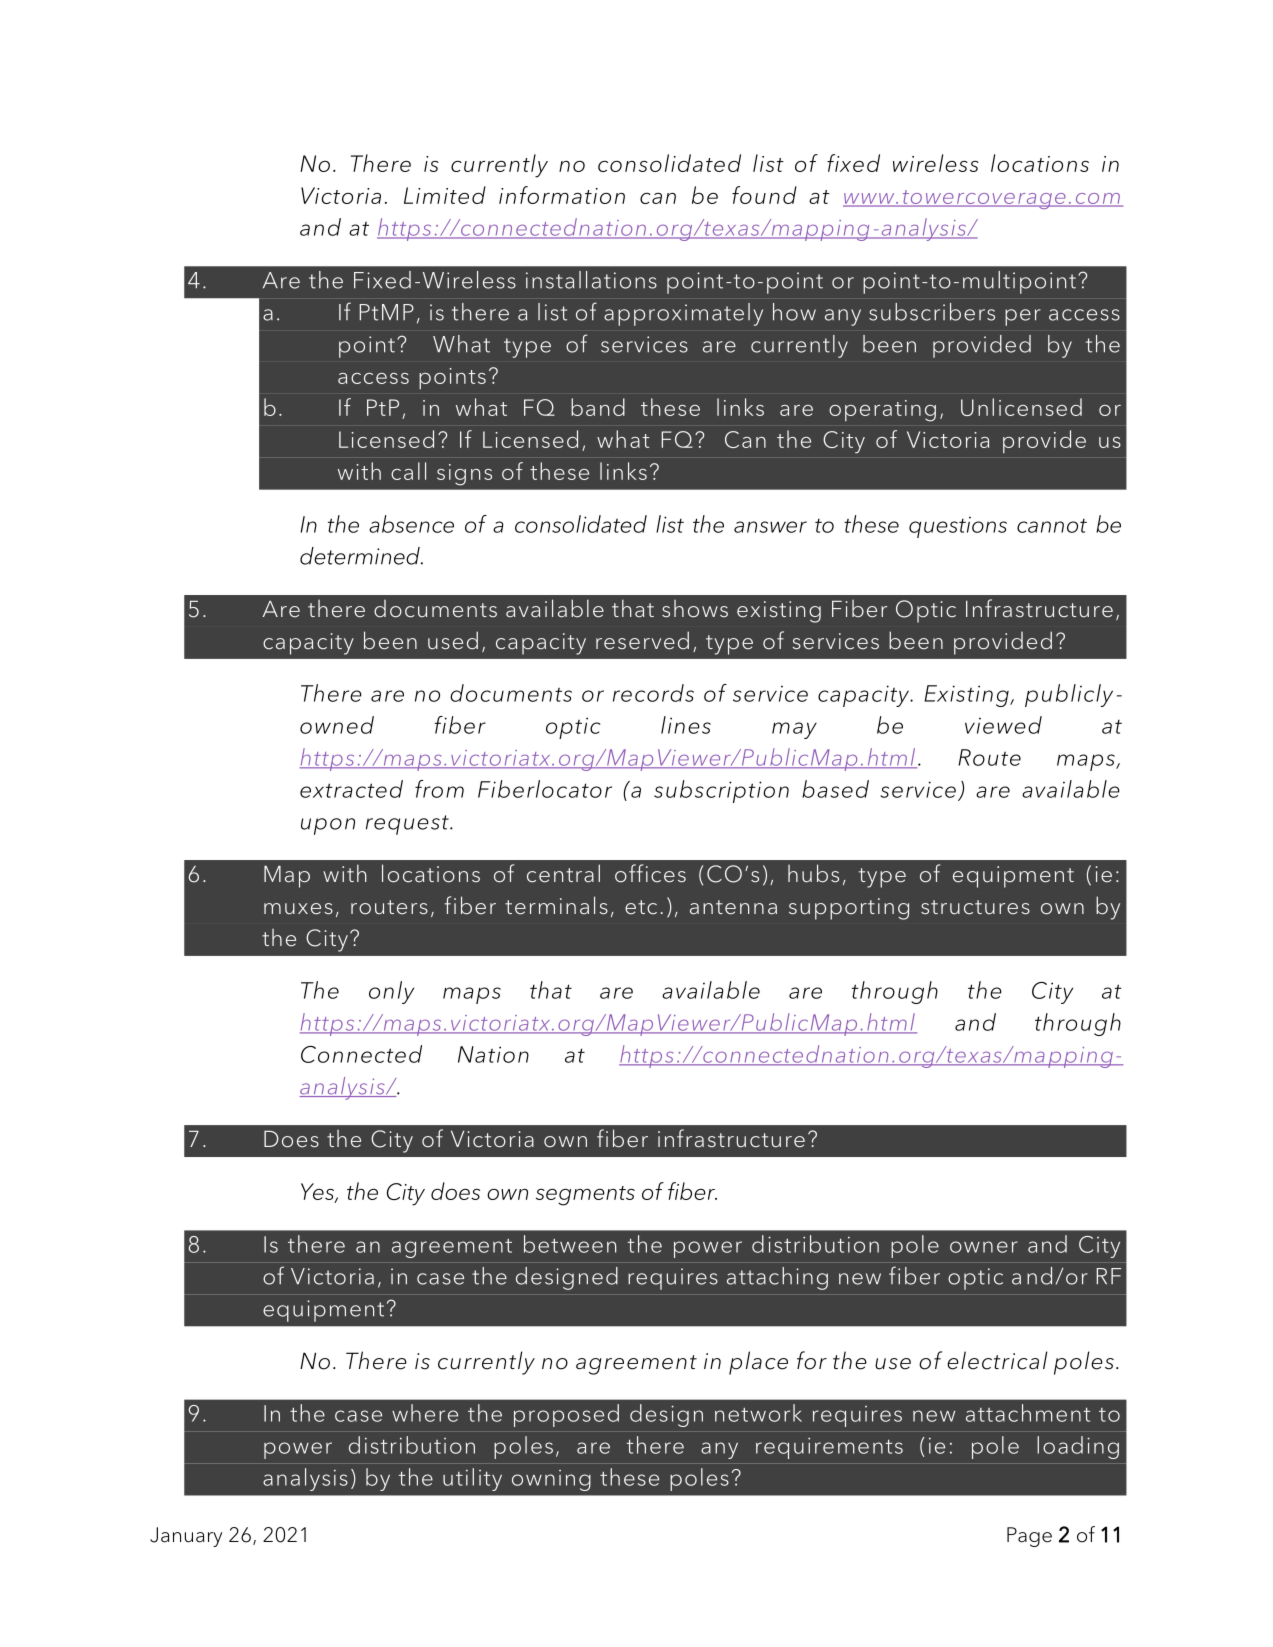  What do you see at coordinates (186, 1537) in the image?
I see `January` at bounding box center [186, 1537].
